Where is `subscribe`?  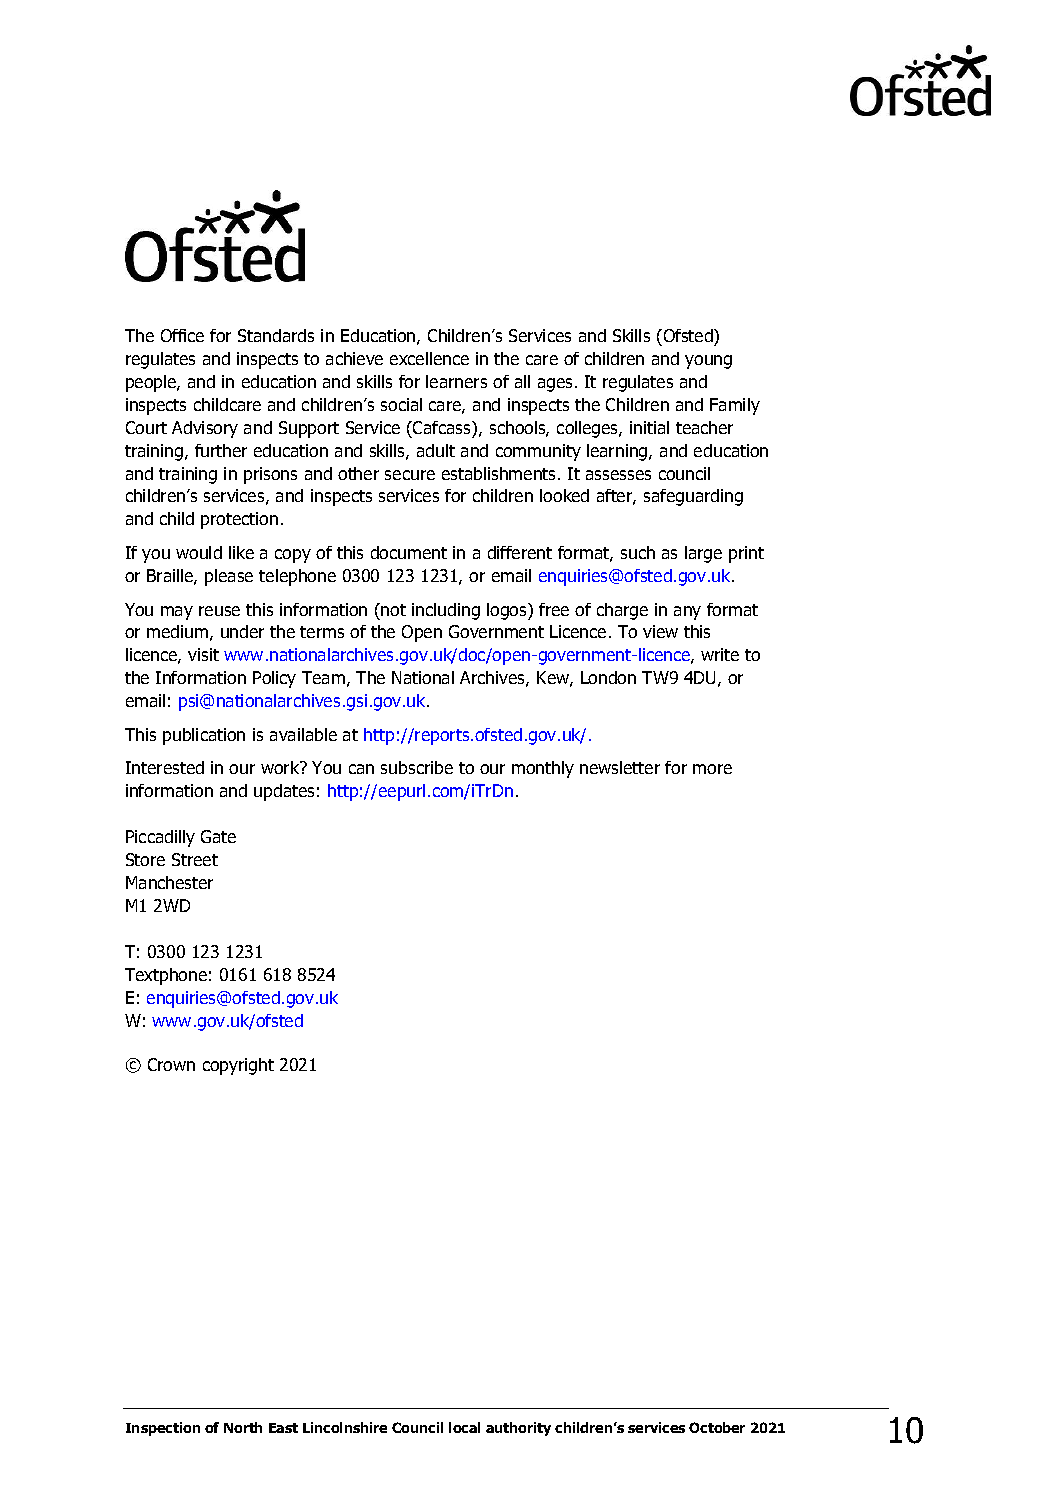 subscribe is located at coordinates (417, 767).
